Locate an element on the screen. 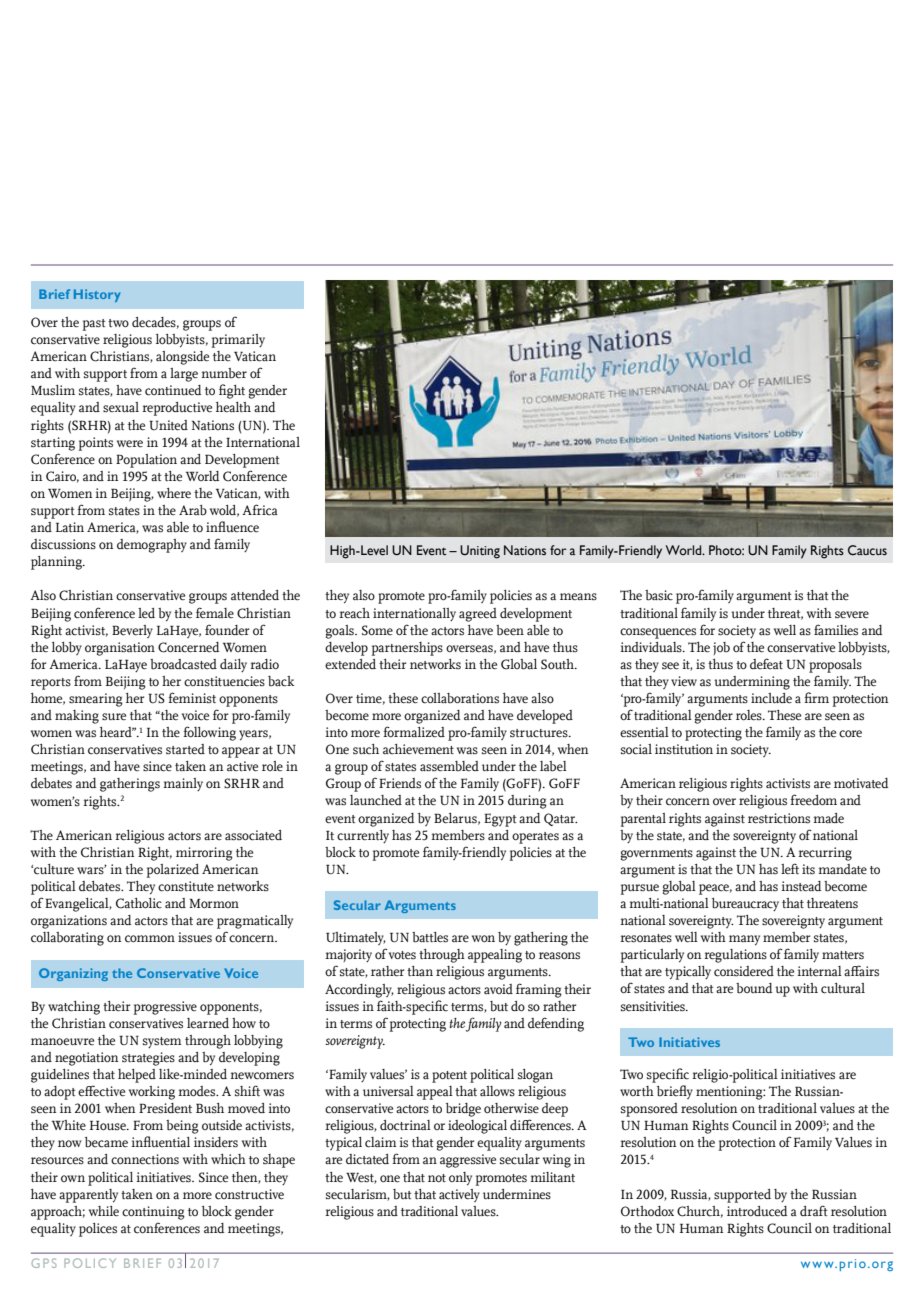 Image resolution: width=924 pixels, height=1308 pixels. broadcasted is located at coordinates (183, 664).
